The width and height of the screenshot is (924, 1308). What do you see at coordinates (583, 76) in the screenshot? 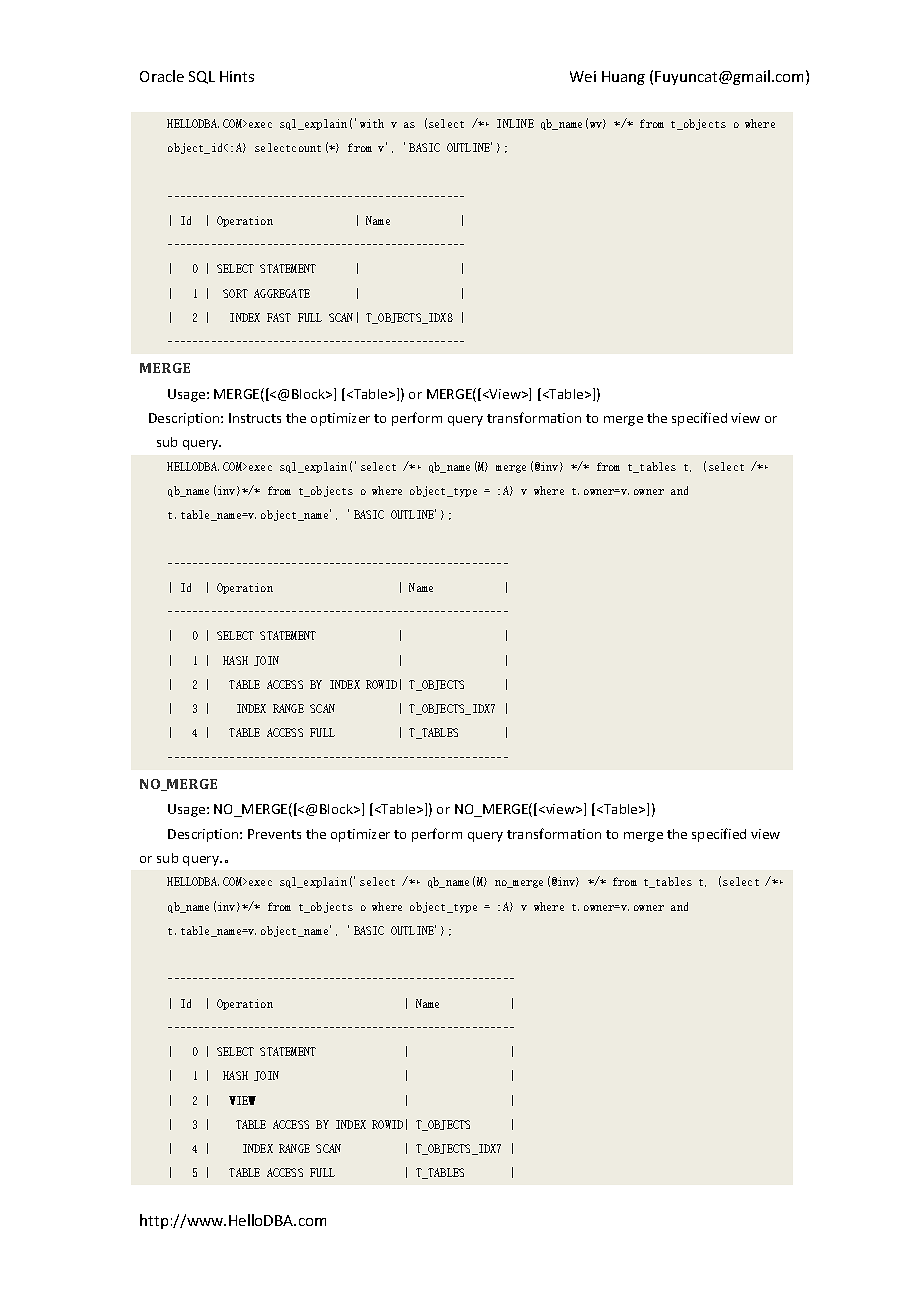
I see `Wei` at bounding box center [583, 76].
